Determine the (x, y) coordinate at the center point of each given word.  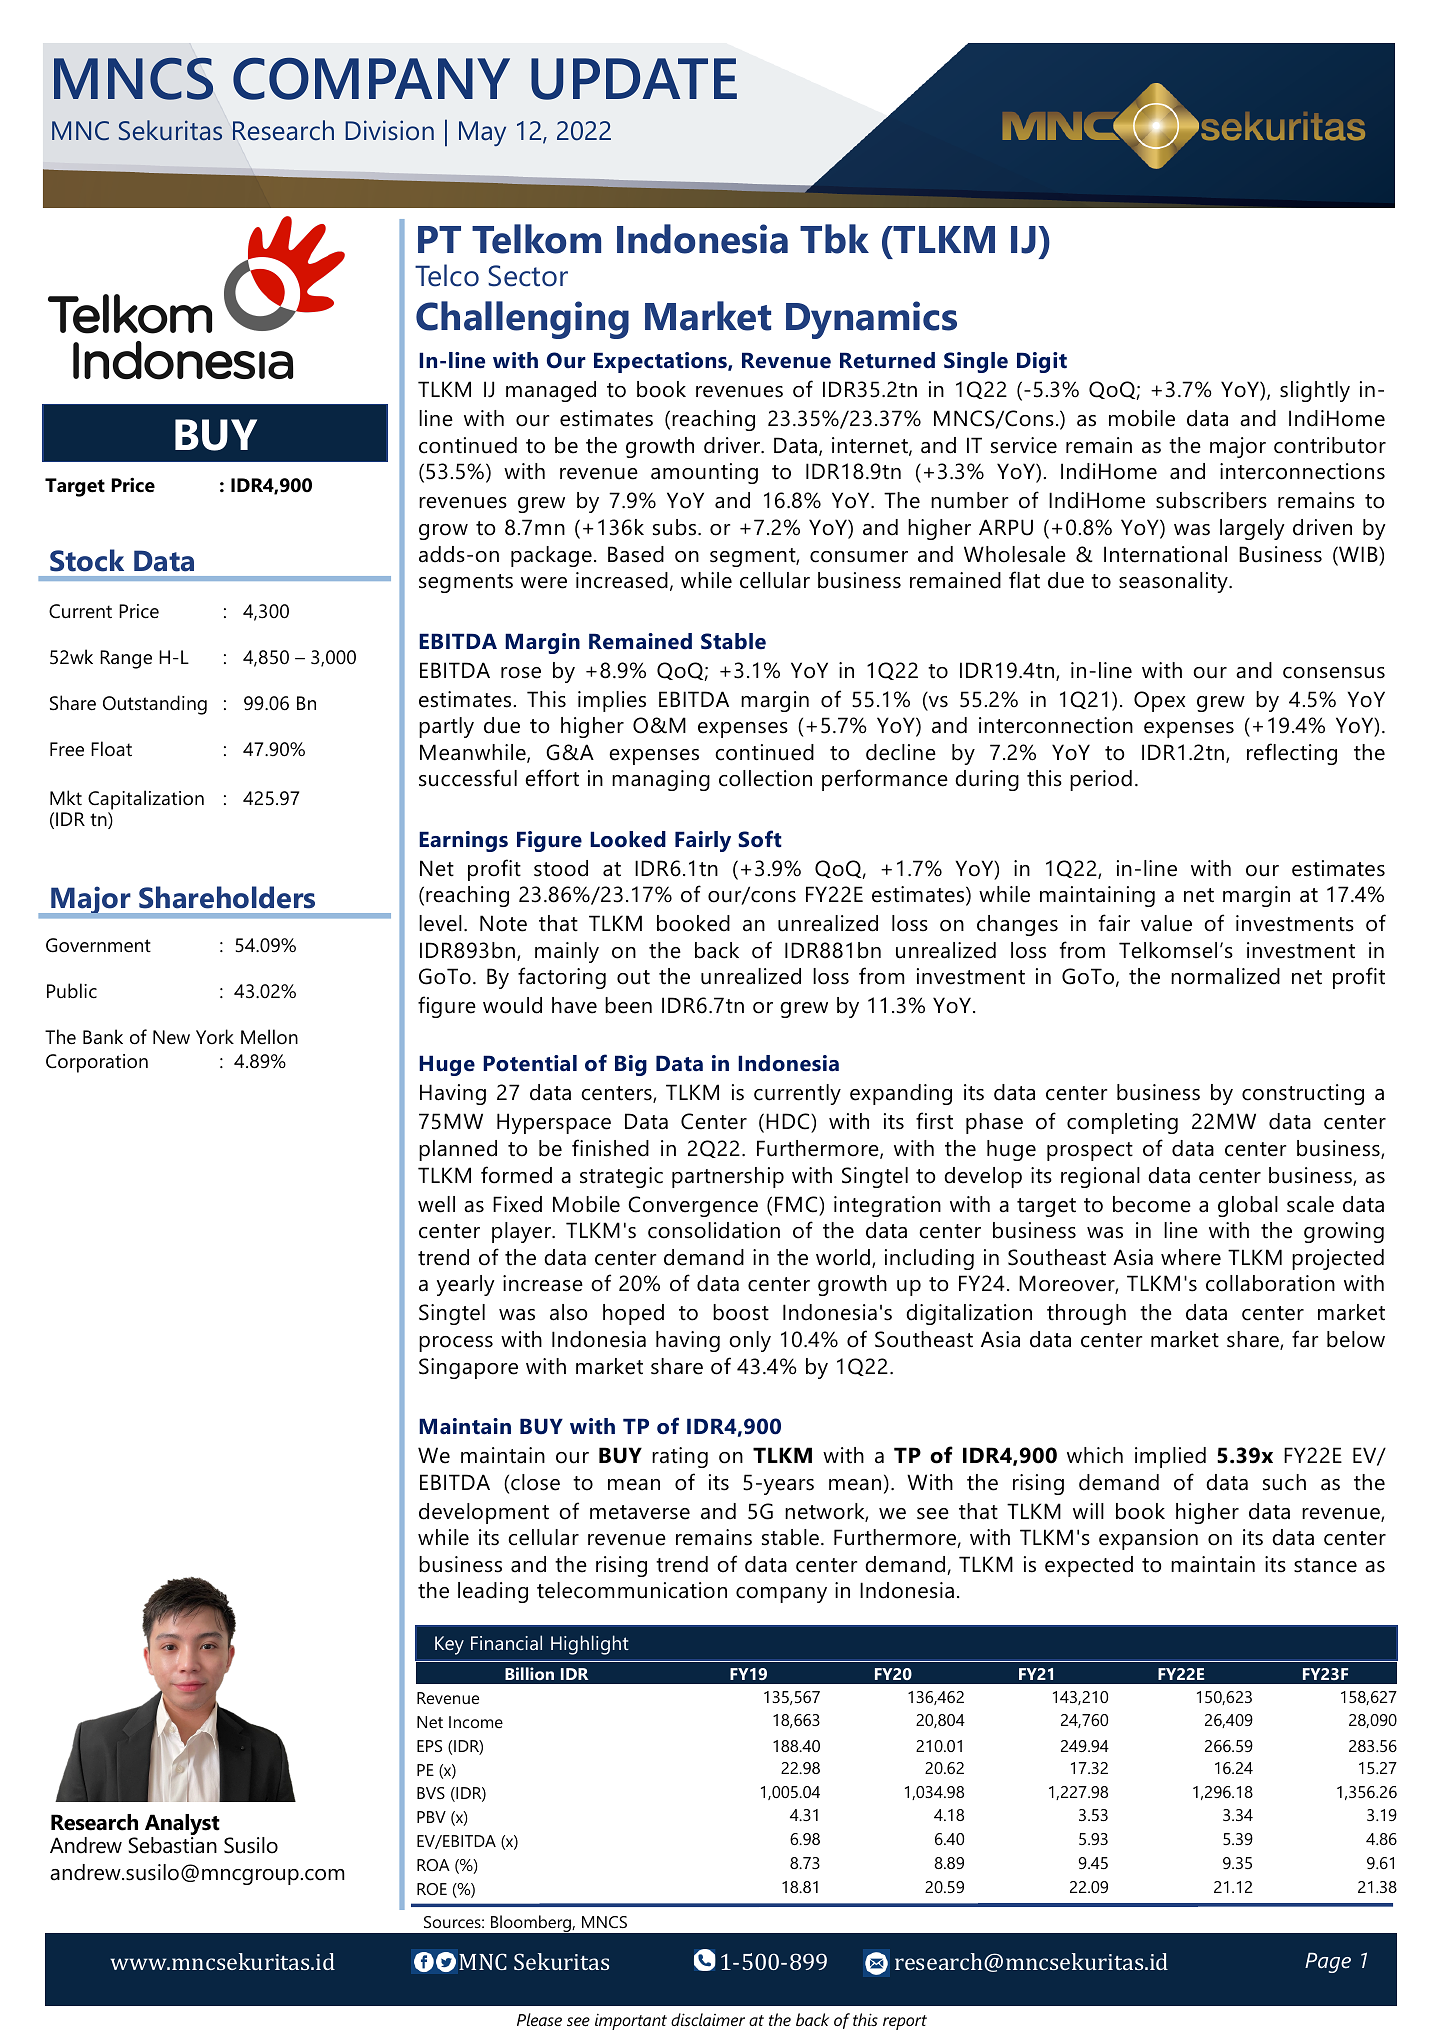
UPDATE (634, 79)
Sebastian (172, 1845)
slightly (1315, 391)
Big (631, 1065)
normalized (1225, 976)
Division (389, 130)
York (215, 1036)
